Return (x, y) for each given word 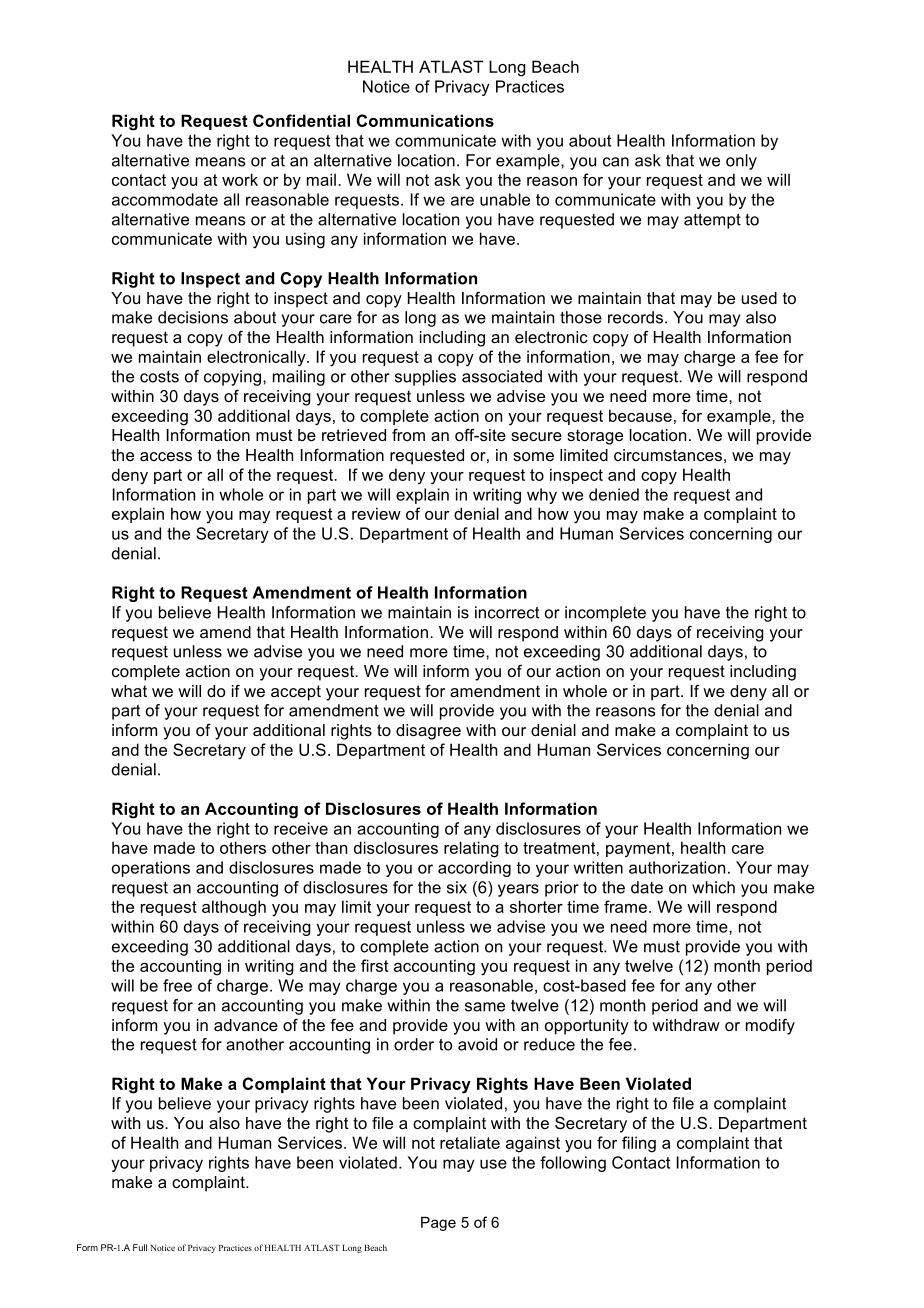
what (129, 691)
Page (438, 1224)
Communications (425, 120)
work (240, 179)
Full (140, 1247)
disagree (428, 732)
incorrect (507, 612)
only (741, 162)
